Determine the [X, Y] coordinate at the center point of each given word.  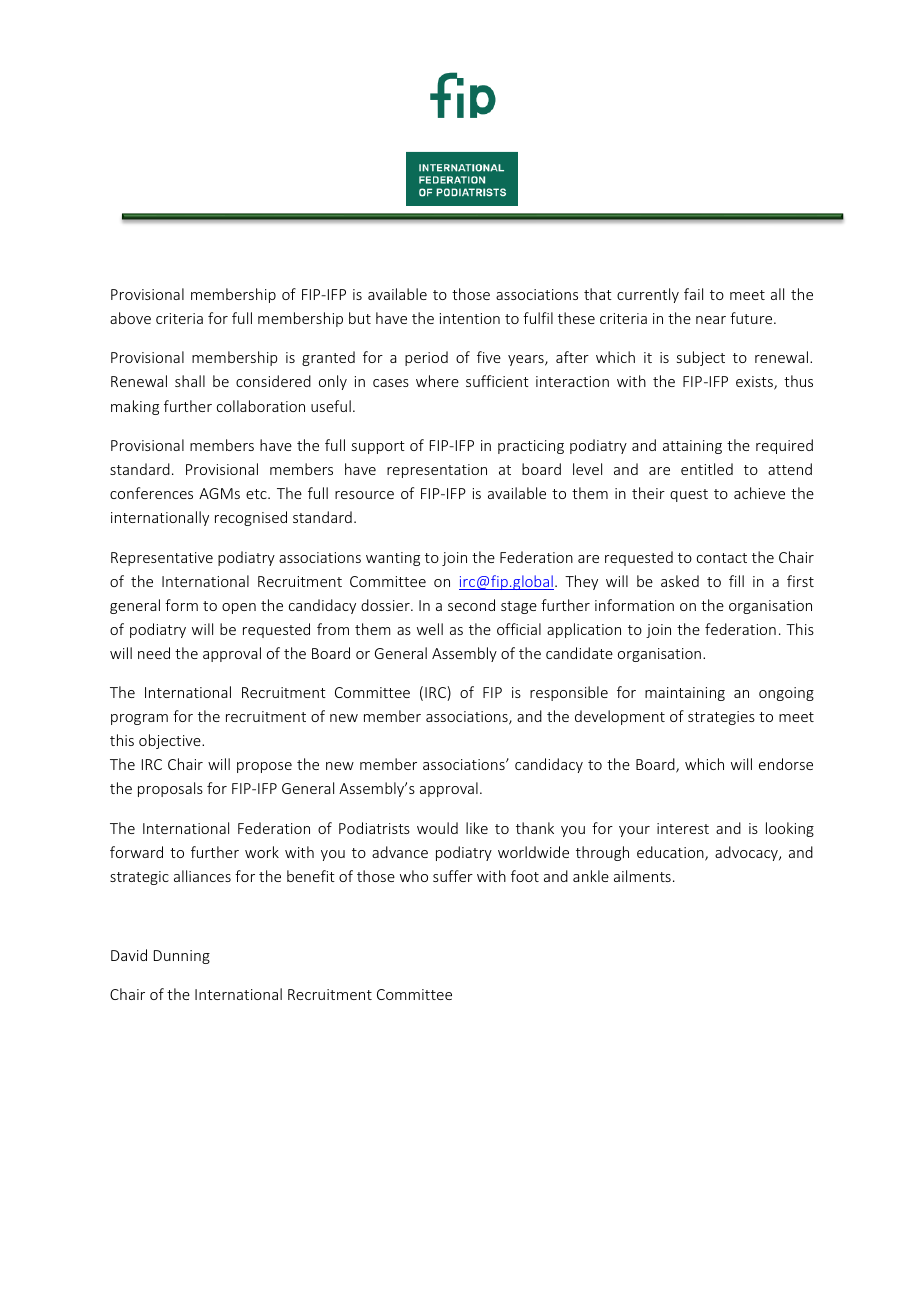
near [711, 320]
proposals [170, 789]
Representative [162, 559]
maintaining [685, 694]
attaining [692, 447]
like [477, 828]
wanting [393, 559]
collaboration [261, 406]
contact [722, 558]
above [130, 318]
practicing [531, 447]
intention [470, 318]
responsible [569, 693]
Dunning [182, 957]
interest [683, 828]
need [154, 653]
